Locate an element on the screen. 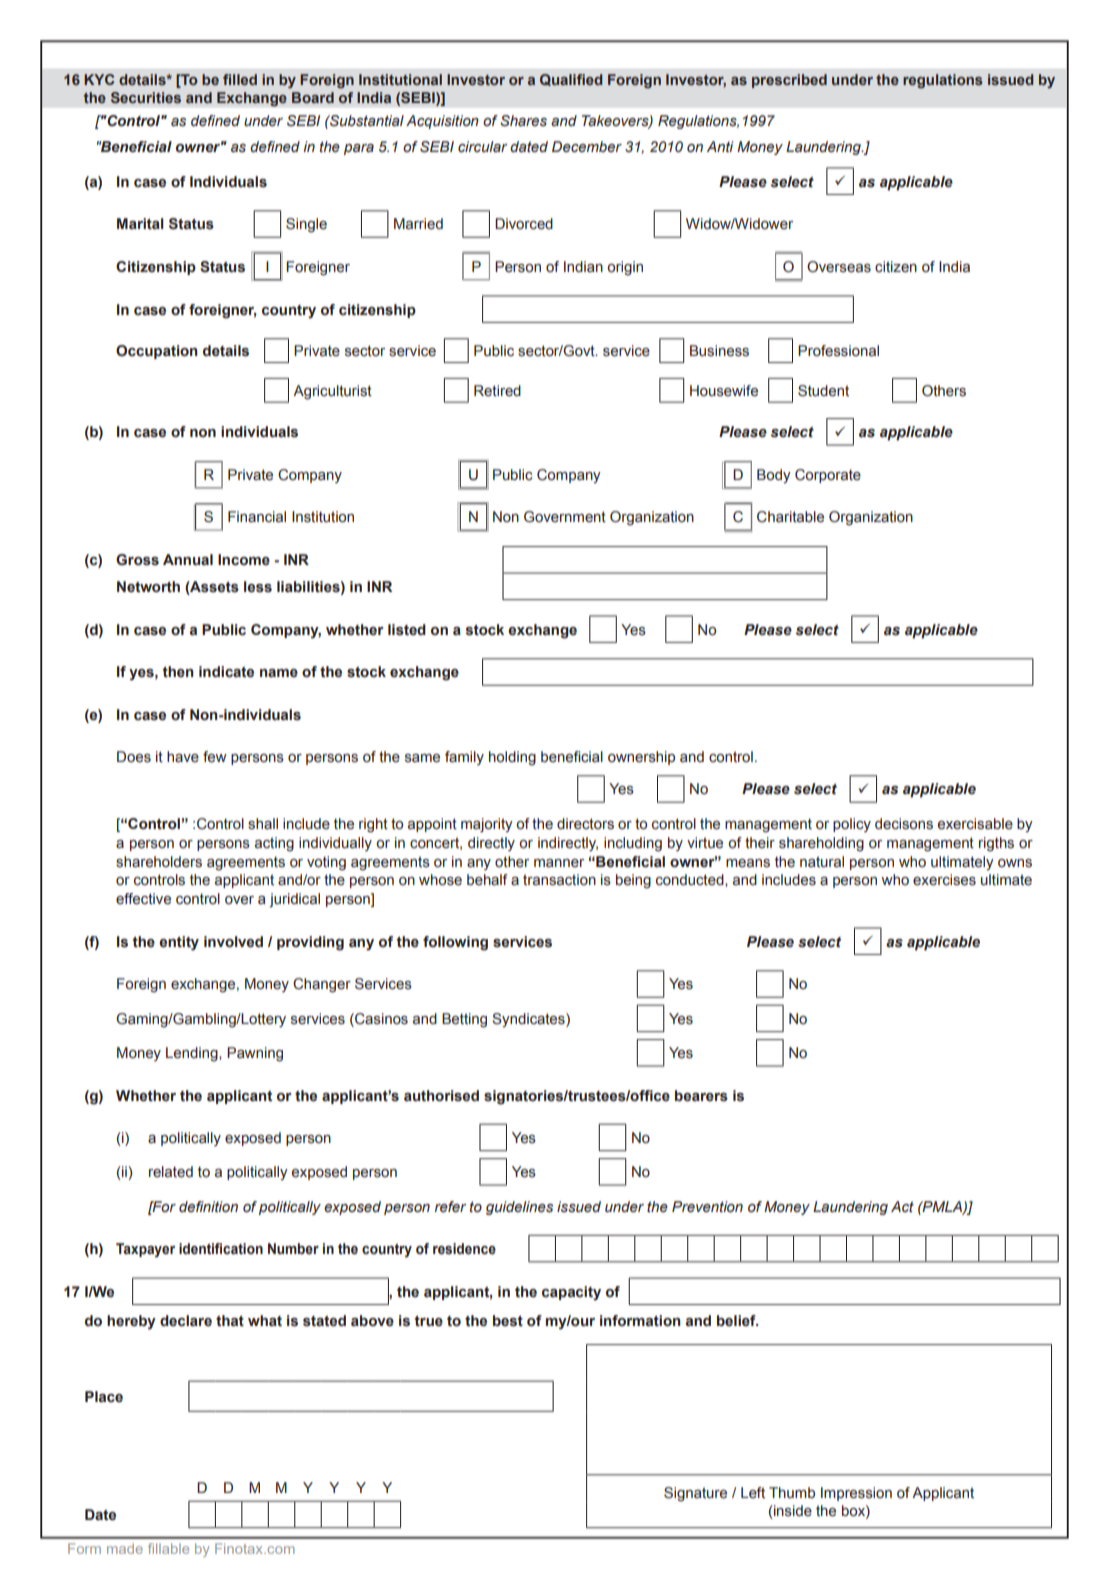 The height and width of the screenshot is (1579, 1109). Shares is located at coordinates (523, 121).
